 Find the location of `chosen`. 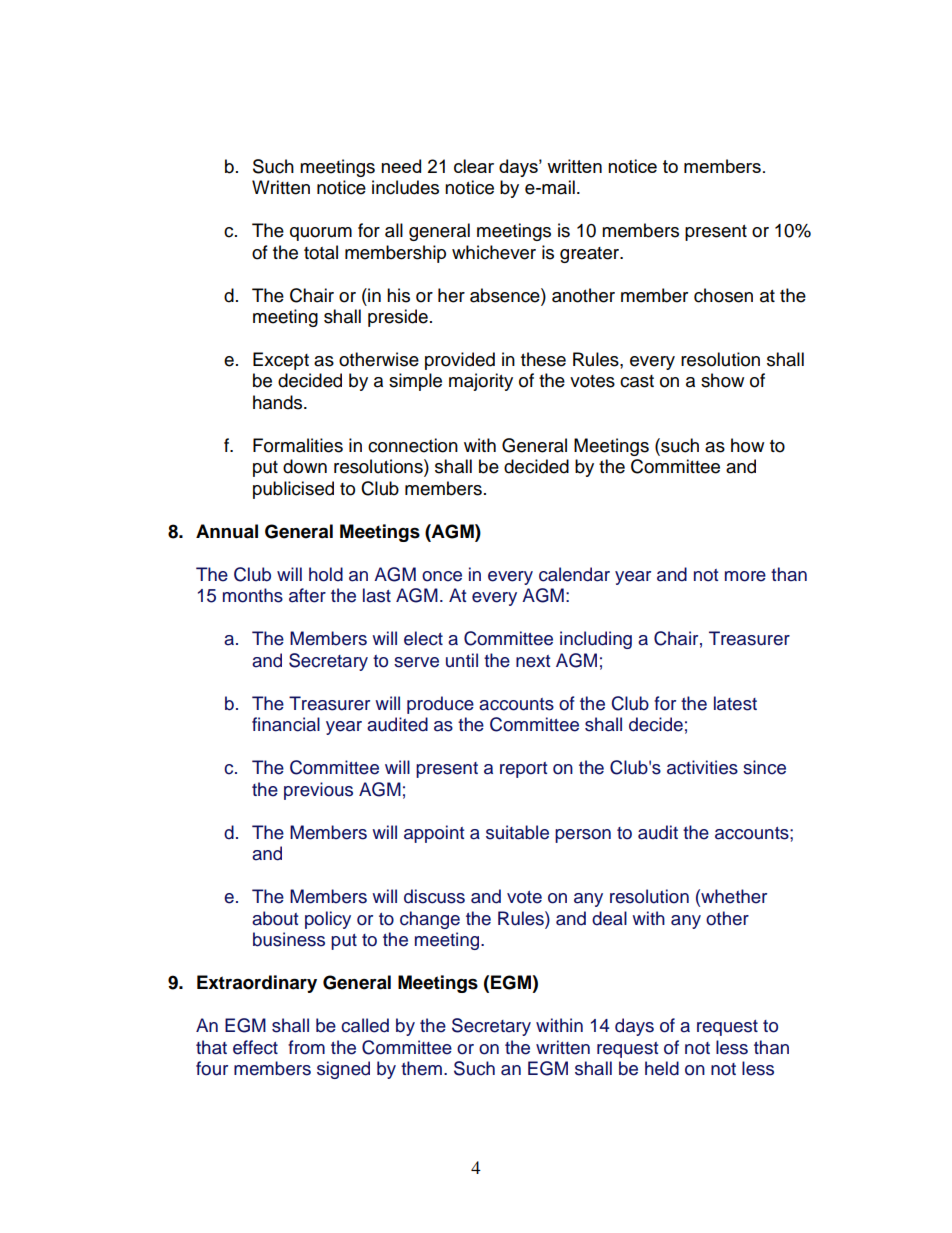

chosen is located at coordinates (723, 295).
